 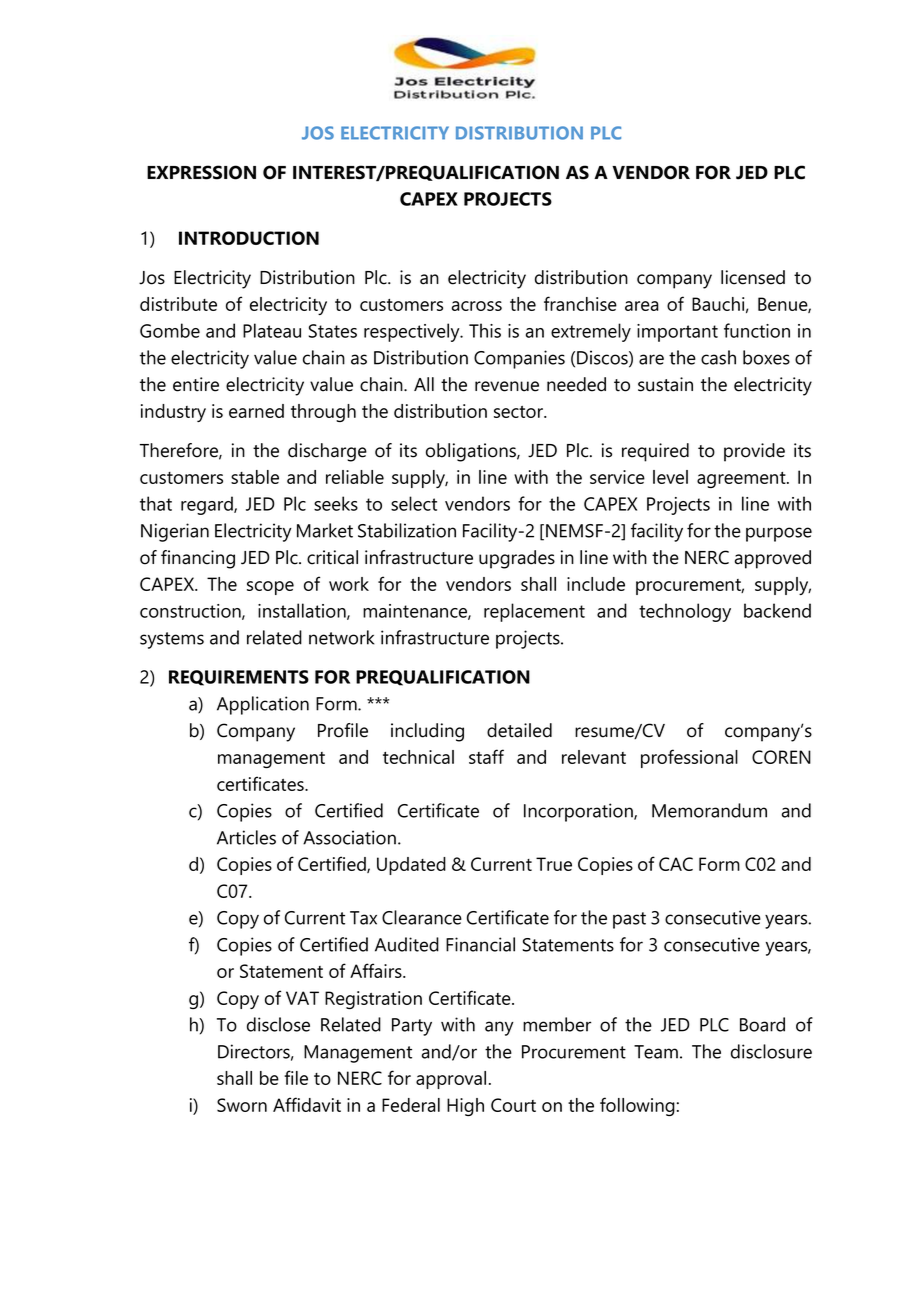 What do you see at coordinates (477, 306) in the image?
I see `across` at bounding box center [477, 306].
